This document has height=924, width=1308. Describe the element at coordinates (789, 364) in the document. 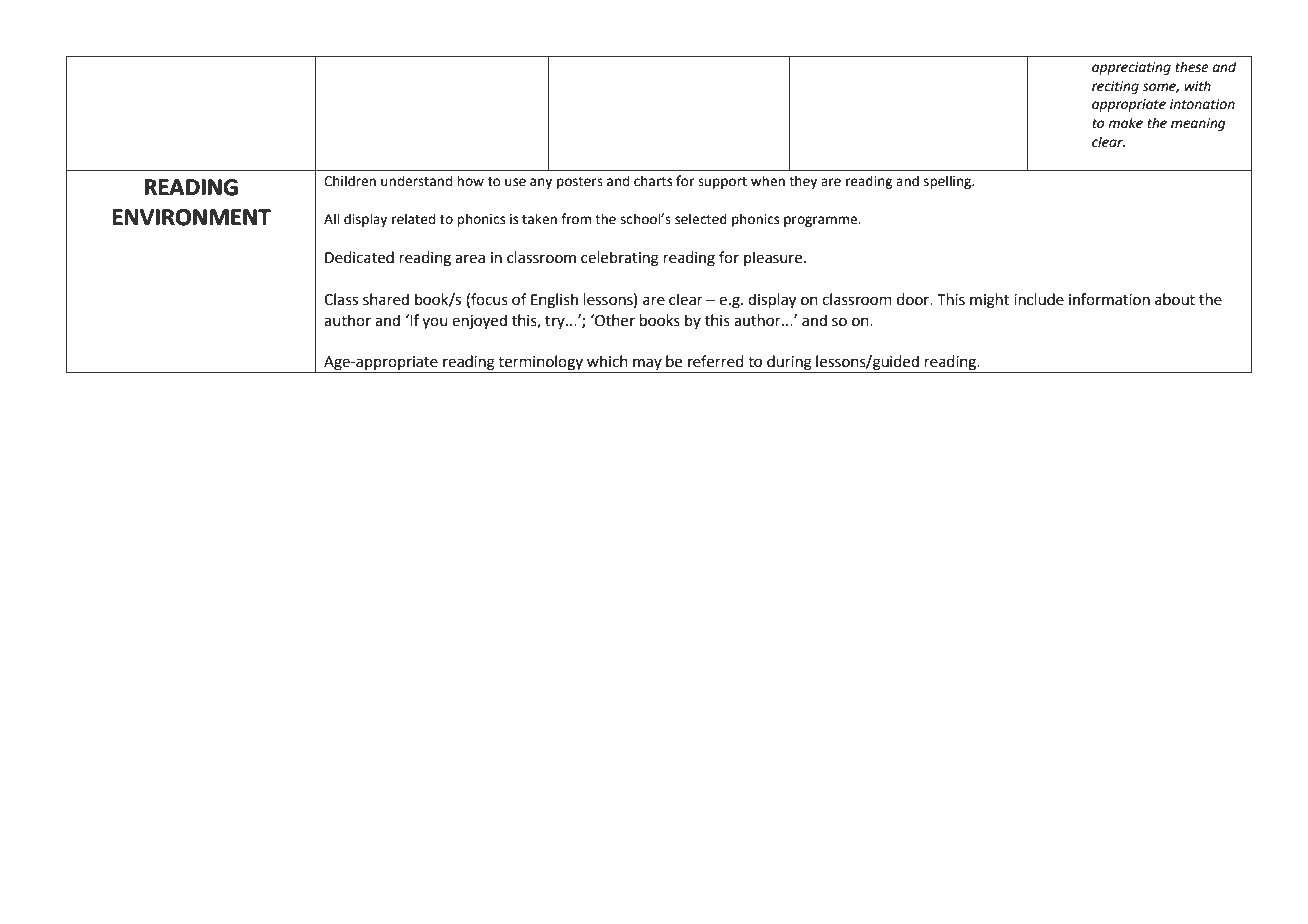

I see `during` at that location.
